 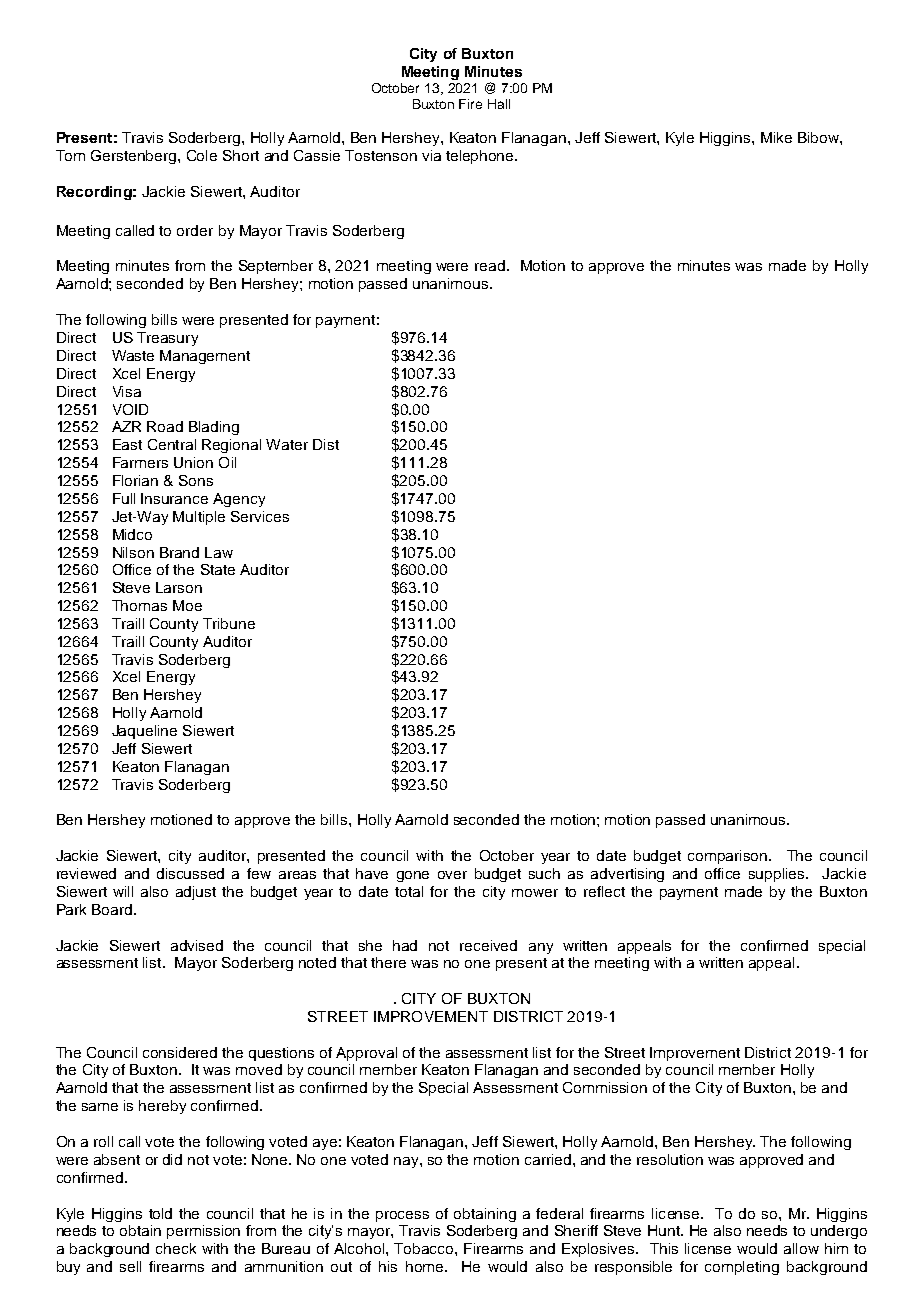 What do you see at coordinates (776, 137) in the screenshot?
I see `Mike` at bounding box center [776, 137].
